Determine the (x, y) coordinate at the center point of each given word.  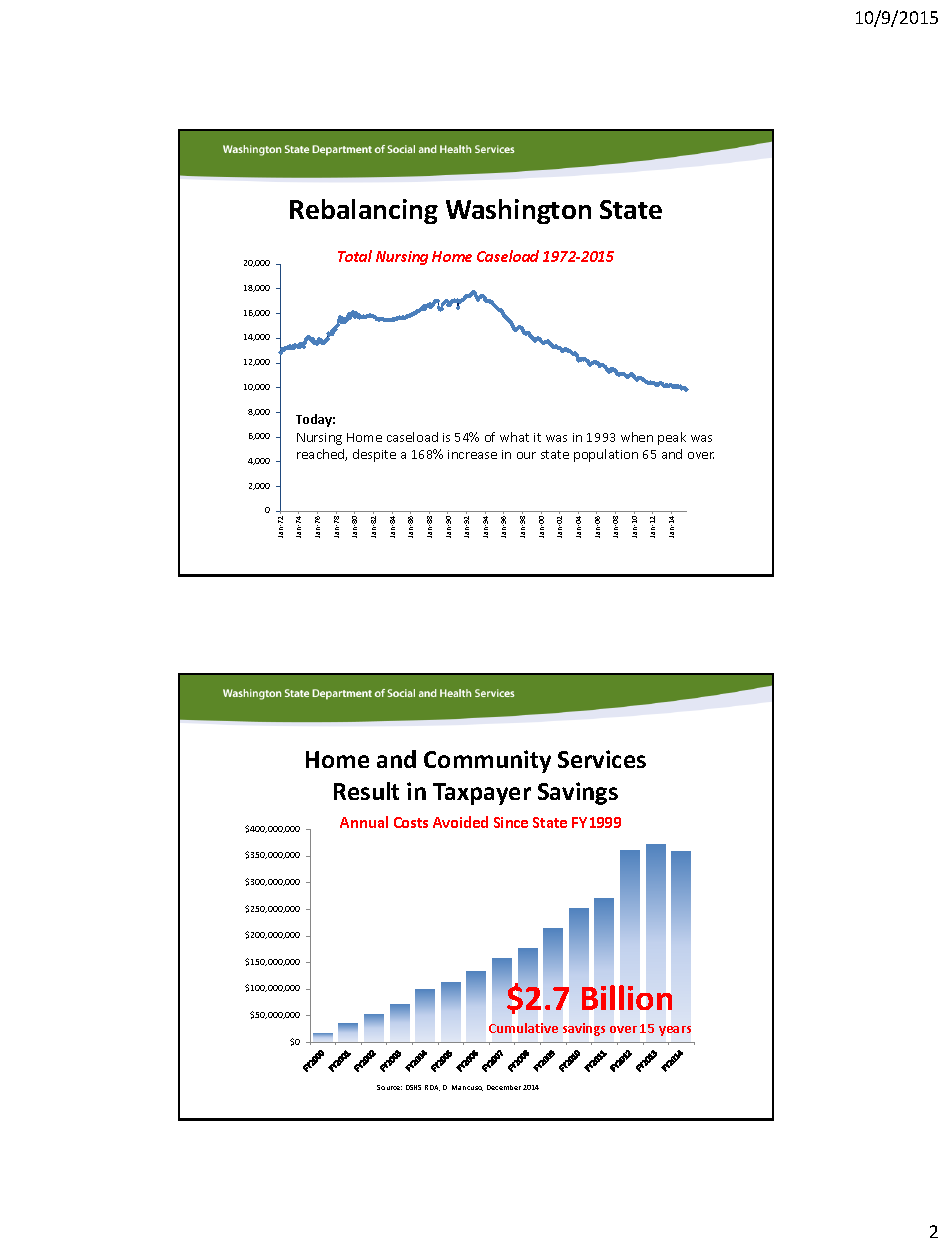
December (504, 1087)
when (637, 437)
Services (602, 759)
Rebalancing (364, 211)
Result (366, 791)
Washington (518, 211)
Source (389, 1087)
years (675, 1031)
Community (487, 761)
